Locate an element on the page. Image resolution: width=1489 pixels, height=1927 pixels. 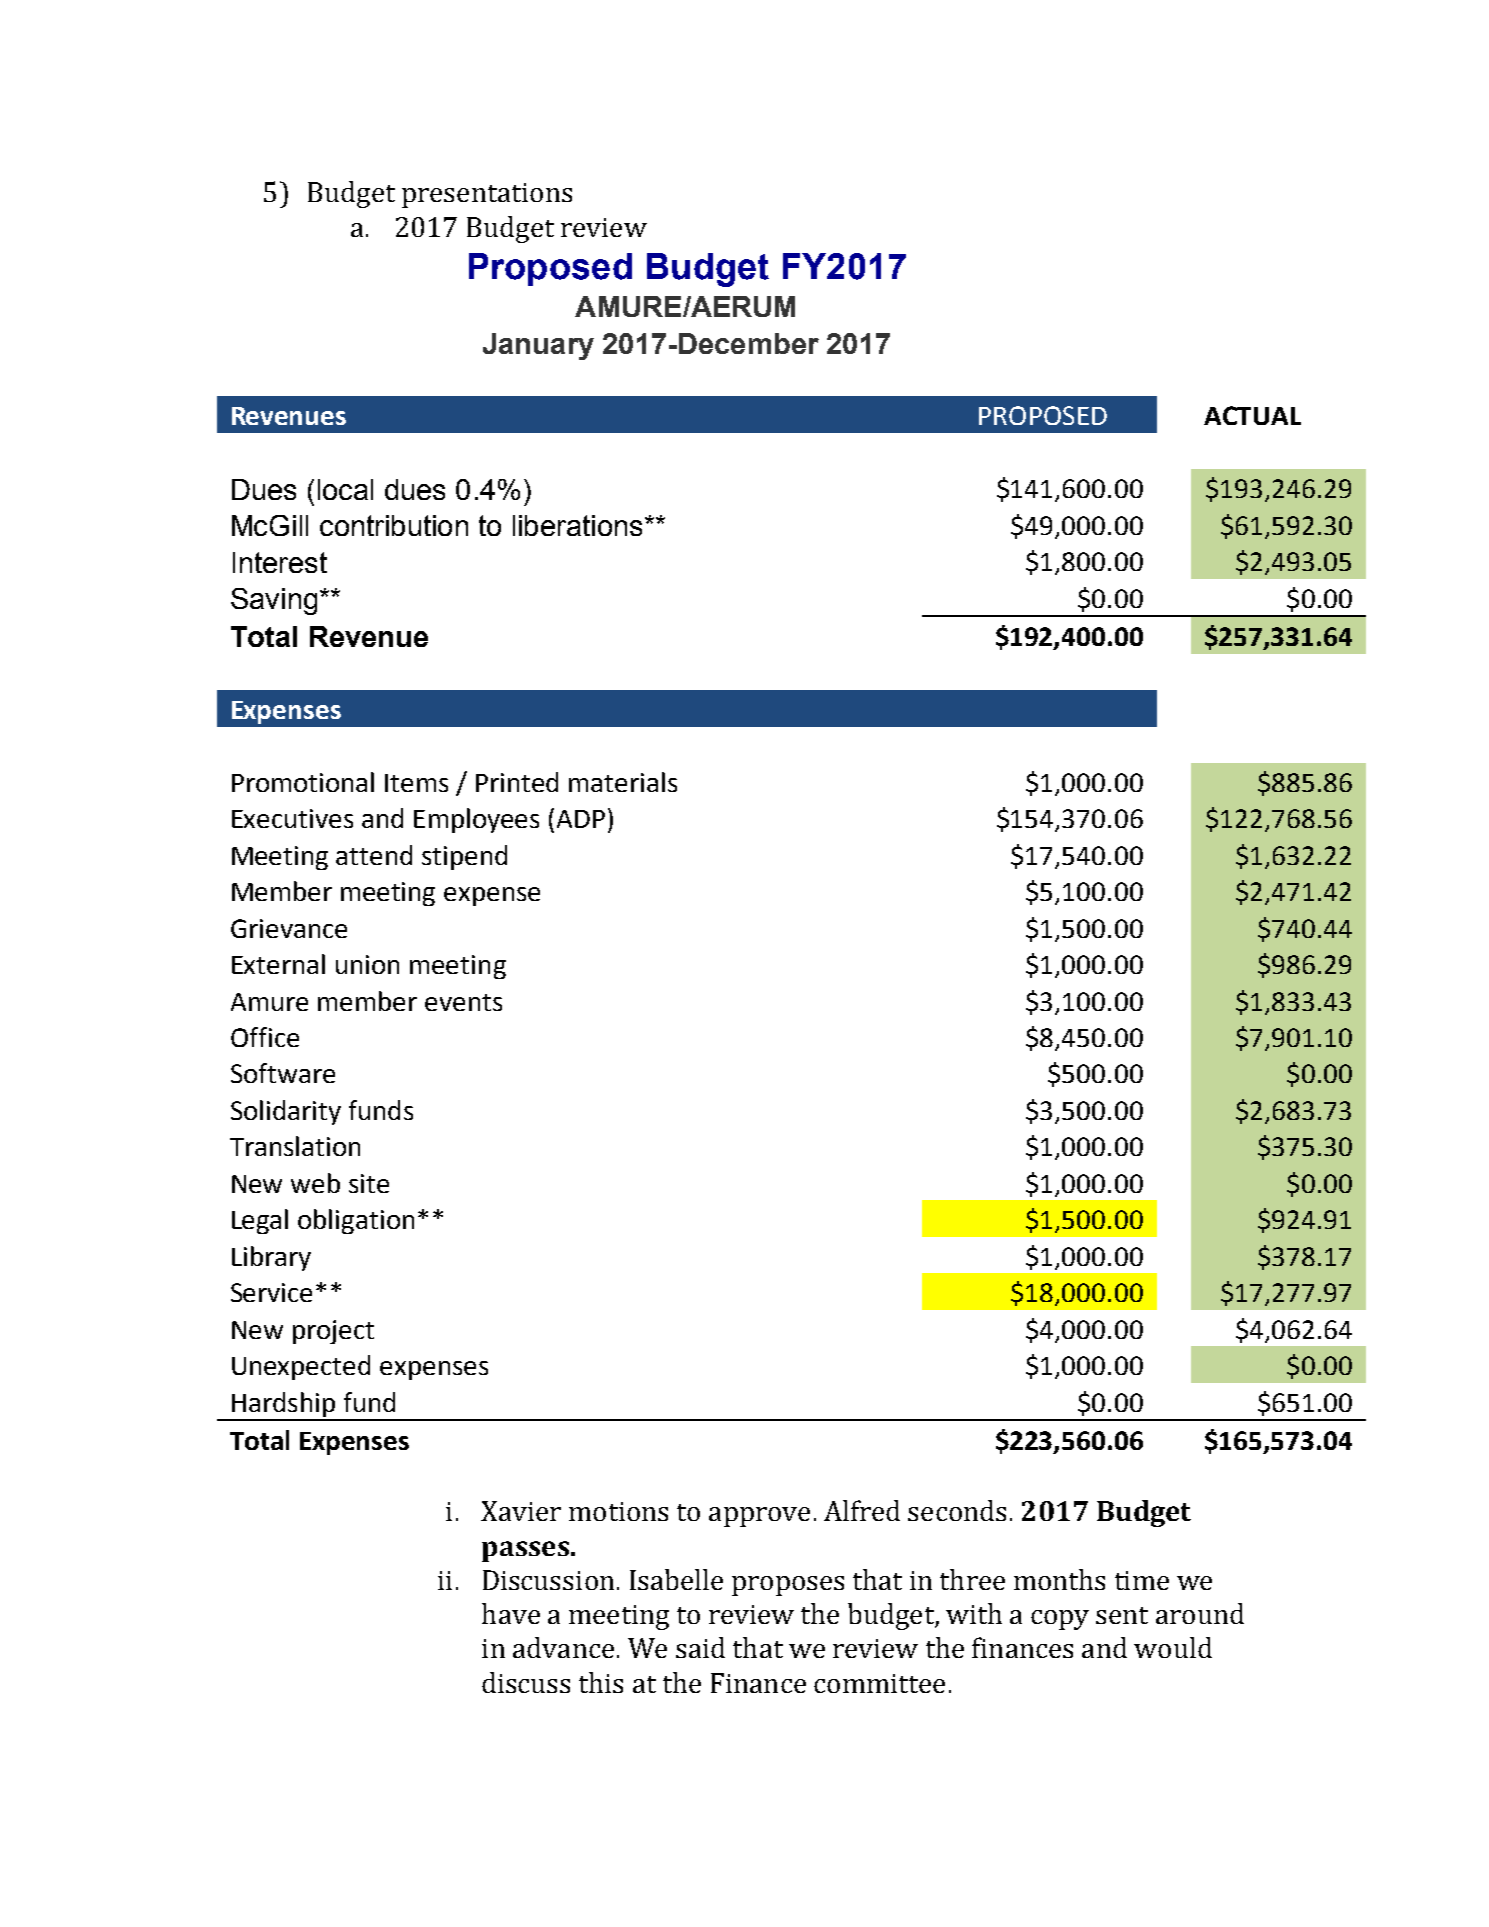
ACTUAL is located at coordinates (1252, 415).
